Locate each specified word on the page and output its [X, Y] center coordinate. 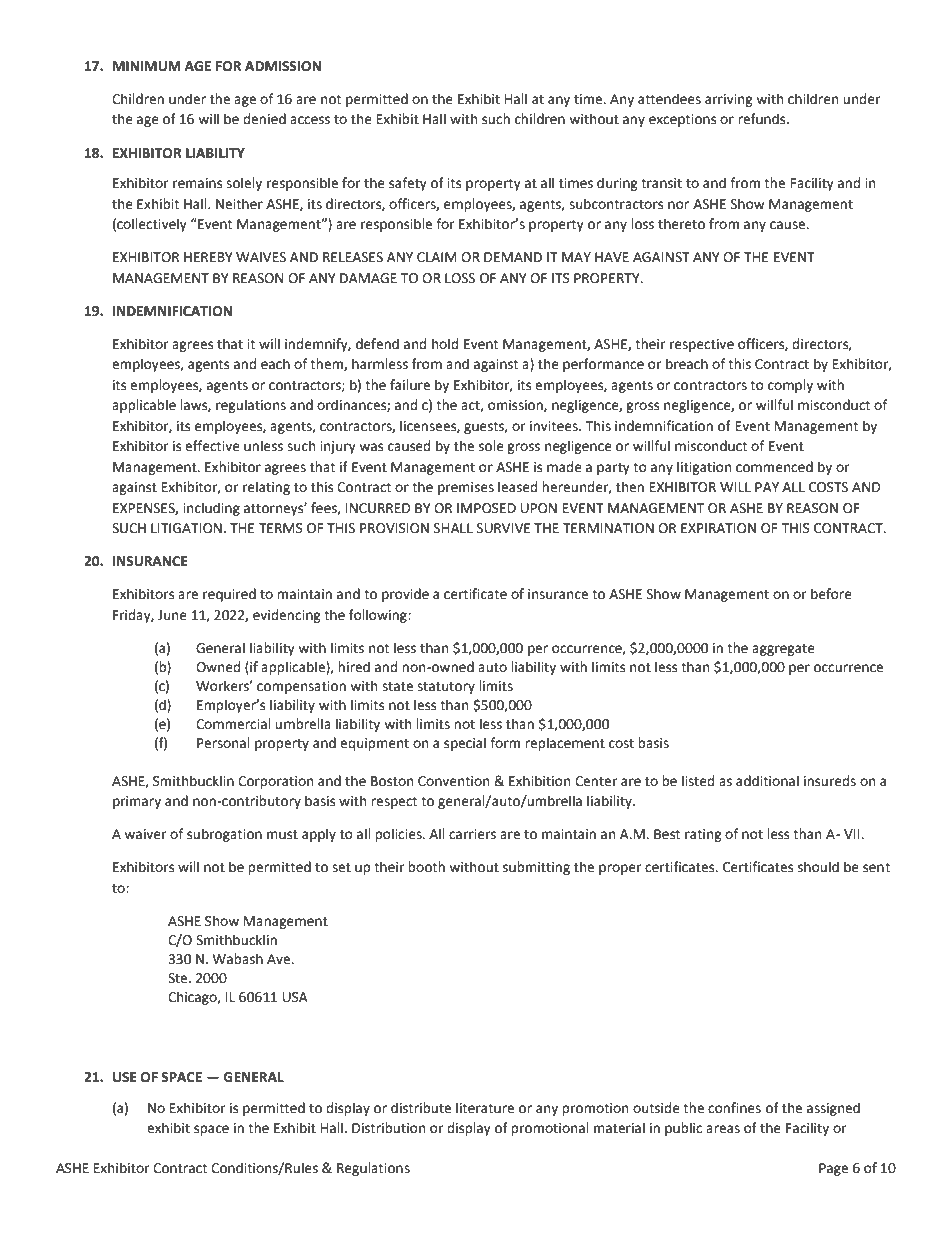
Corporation [275, 782]
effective [212, 446]
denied [264, 119]
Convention [453, 781]
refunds [763, 119]
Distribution [388, 1128]
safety [408, 184]
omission [516, 406]
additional [767, 781]
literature [485, 1108]
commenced [774, 467]
